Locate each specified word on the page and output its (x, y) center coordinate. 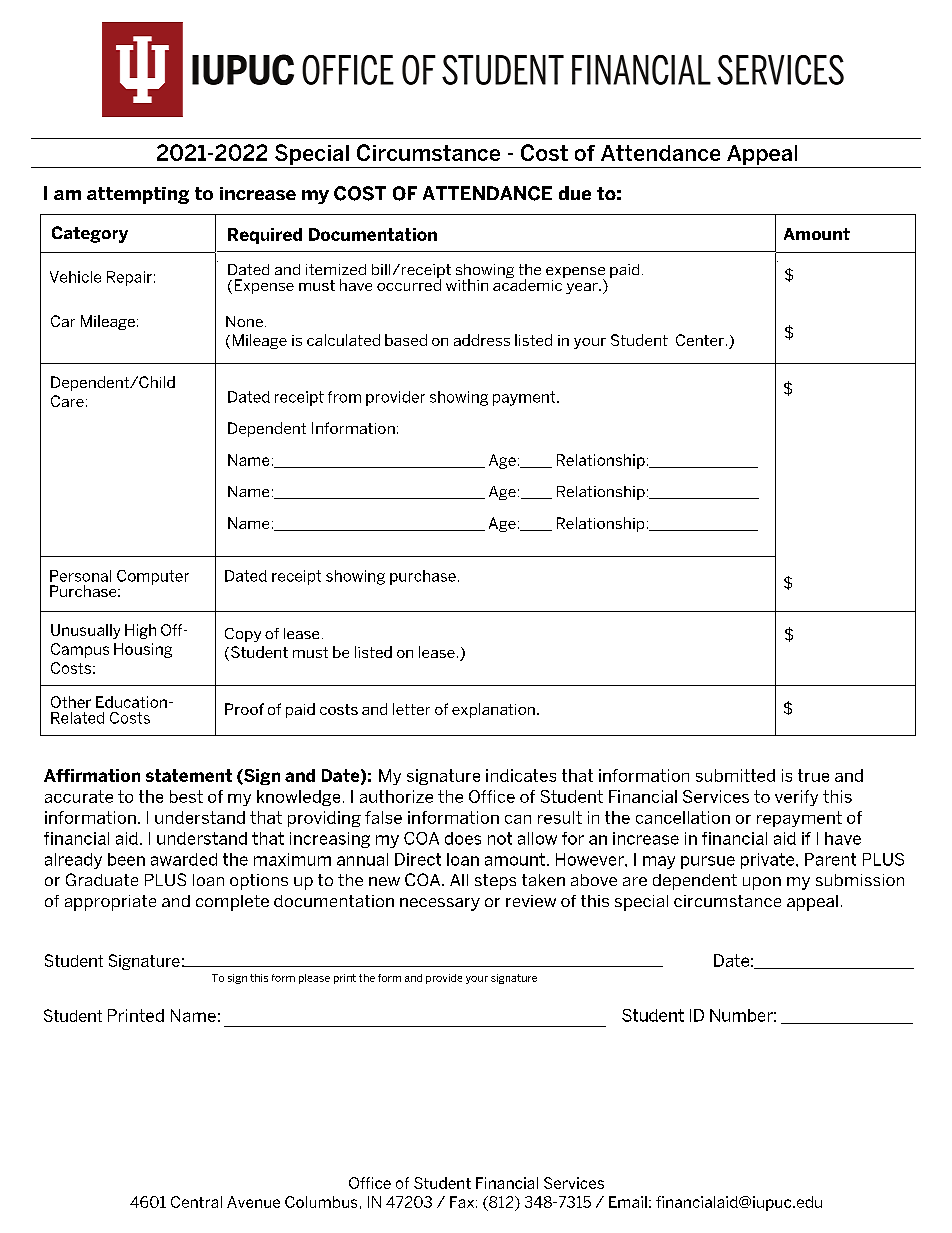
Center (700, 340)
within (467, 285)
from (344, 397)
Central (196, 1202)
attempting (138, 195)
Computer (153, 577)
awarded (184, 859)
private (769, 861)
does (463, 838)
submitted (735, 775)
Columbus (321, 1202)
